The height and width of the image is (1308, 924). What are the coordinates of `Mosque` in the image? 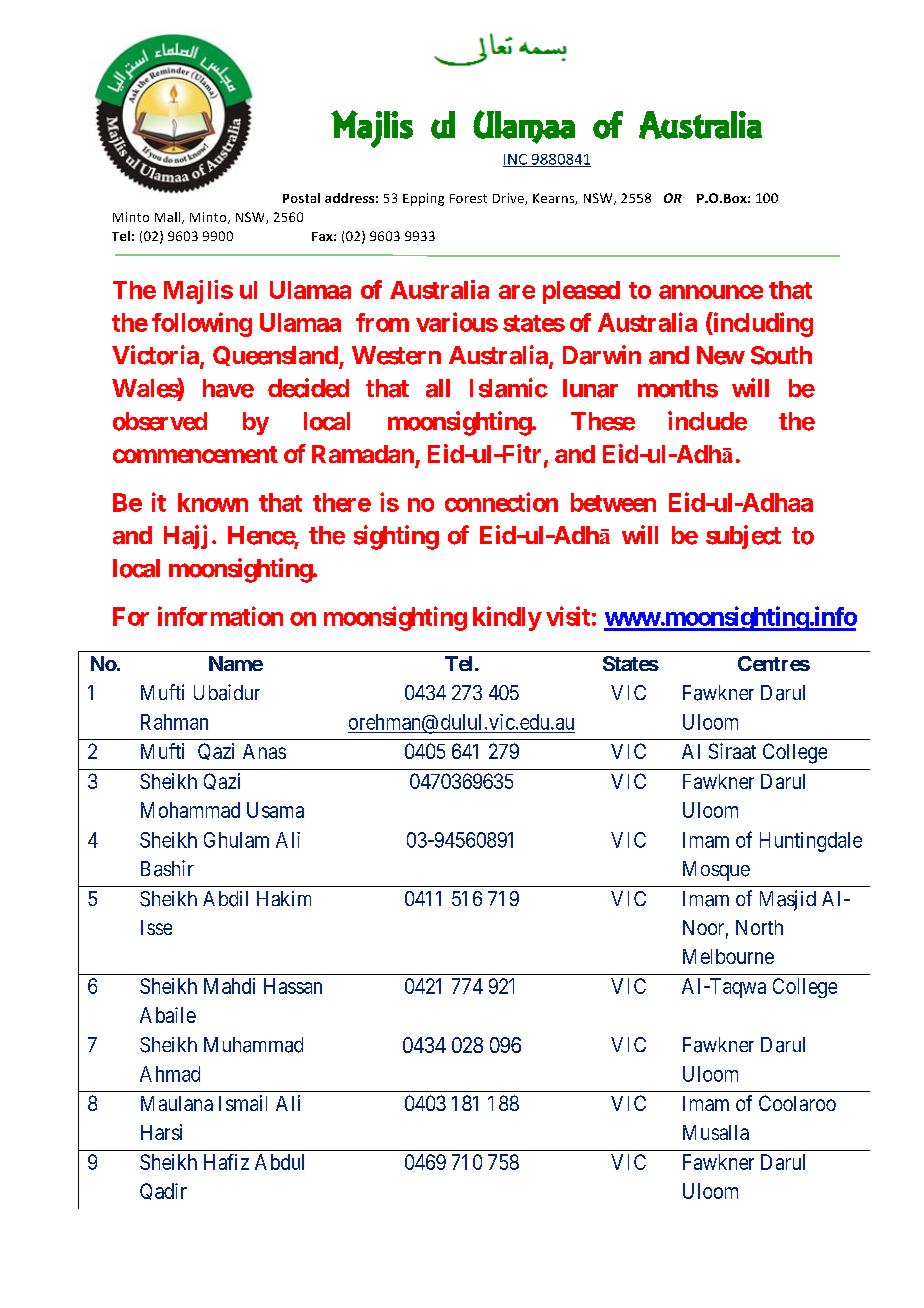 It's located at (716, 871).
